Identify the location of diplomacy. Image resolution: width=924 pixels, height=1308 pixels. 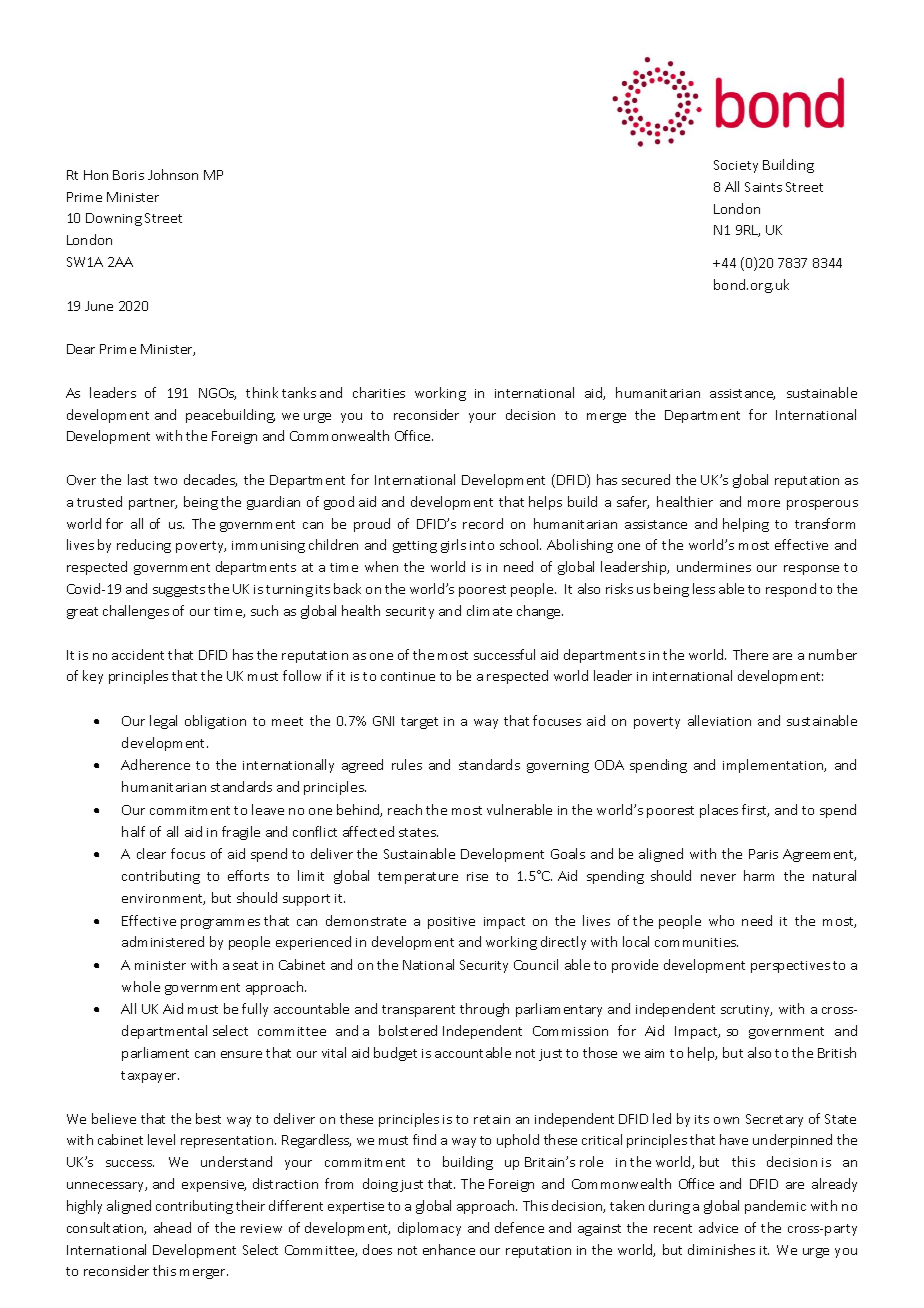
(429, 1229).
